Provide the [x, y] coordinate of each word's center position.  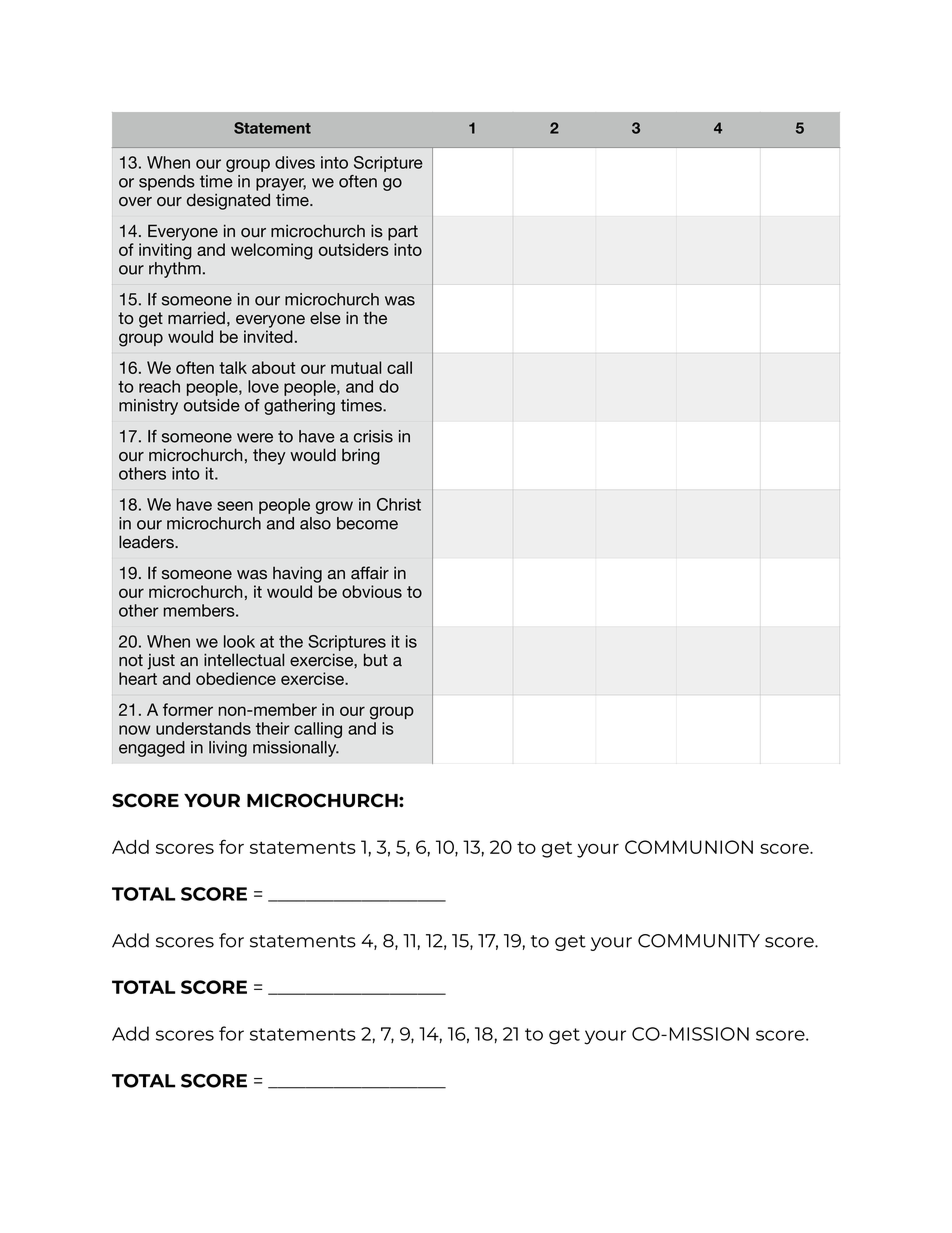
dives [295, 162]
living [228, 749]
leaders [147, 542]
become [367, 523]
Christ [399, 504]
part [403, 233]
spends [167, 183]
